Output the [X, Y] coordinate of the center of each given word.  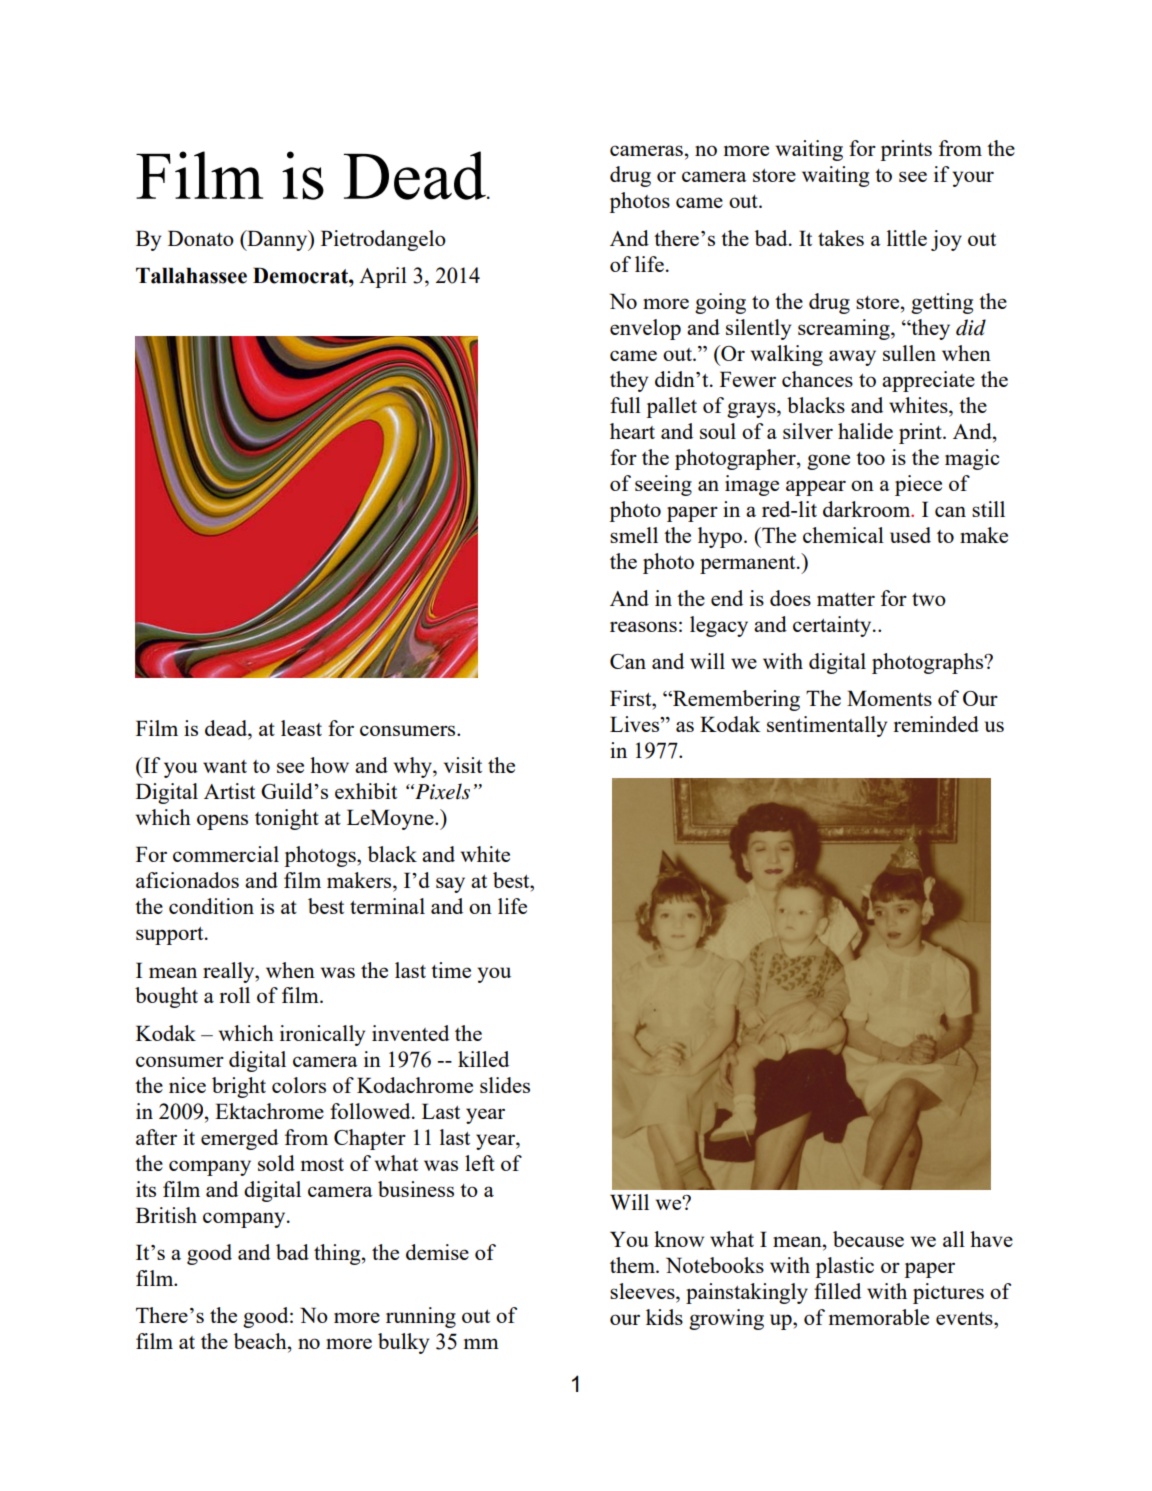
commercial [226, 854]
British [166, 1215]
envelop [645, 329]
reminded [936, 724]
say [450, 885]
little [907, 238]
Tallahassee [191, 275]
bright [239, 1087]
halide [865, 431]
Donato [201, 238]
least [301, 728]
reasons [643, 626]
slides [505, 1085]
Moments [889, 698]
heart [632, 431]
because [868, 1239]
